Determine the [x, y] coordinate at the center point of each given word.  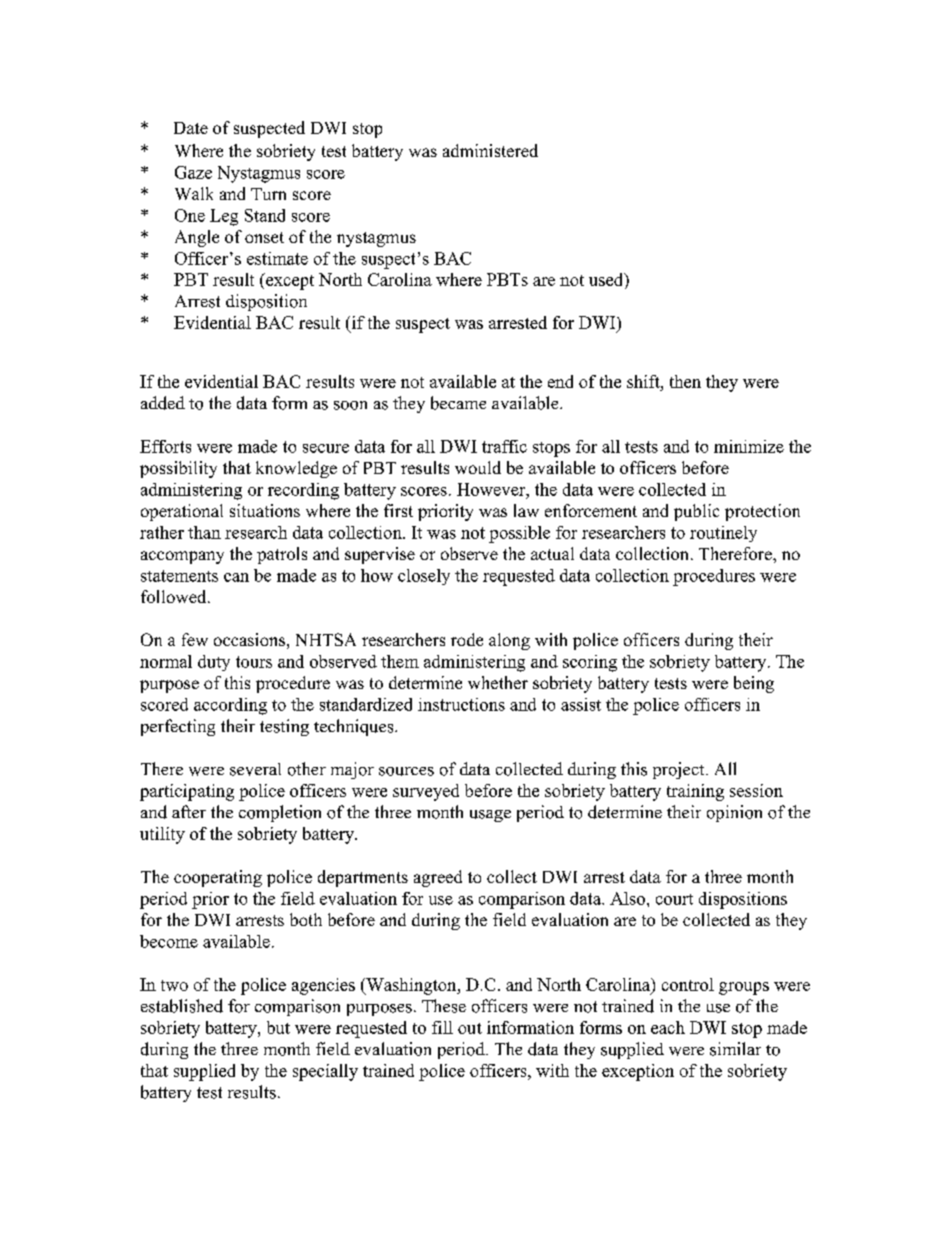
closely [424, 577]
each [668, 1027]
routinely [723, 534]
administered [490, 150]
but [278, 1027]
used [607, 281]
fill [442, 1027]
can [236, 577]
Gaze [193, 172]
